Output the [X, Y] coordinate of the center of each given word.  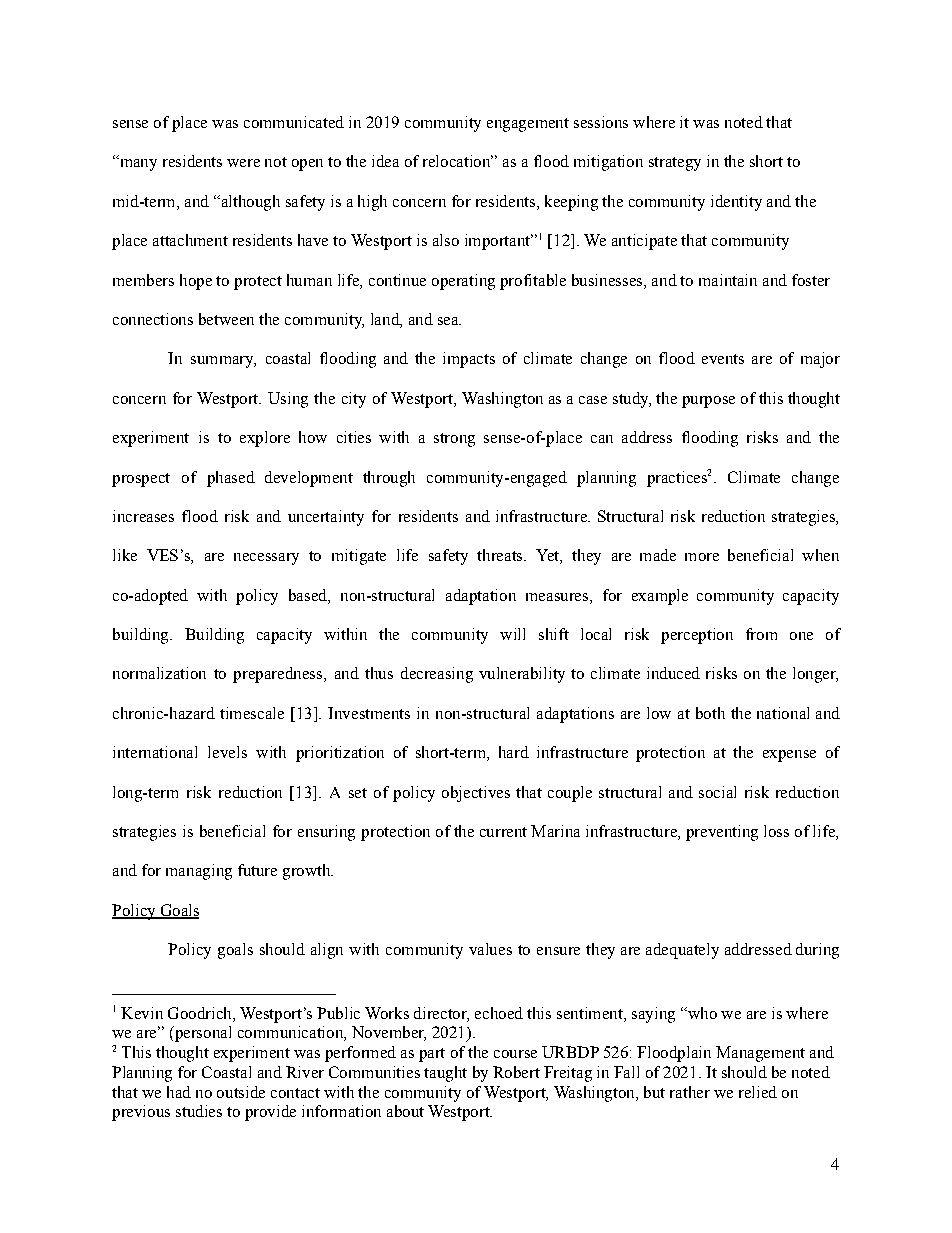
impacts [469, 360]
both [710, 713]
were [243, 163]
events [723, 359]
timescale [252, 713]
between [226, 319]
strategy [675, 164]
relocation [458, 161]
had [179, 1092]
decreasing [437, 675]
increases [143, 516]
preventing [722, 833]
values [490, 949]
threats [501, 555]
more [702, 557]
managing [199, 872]
